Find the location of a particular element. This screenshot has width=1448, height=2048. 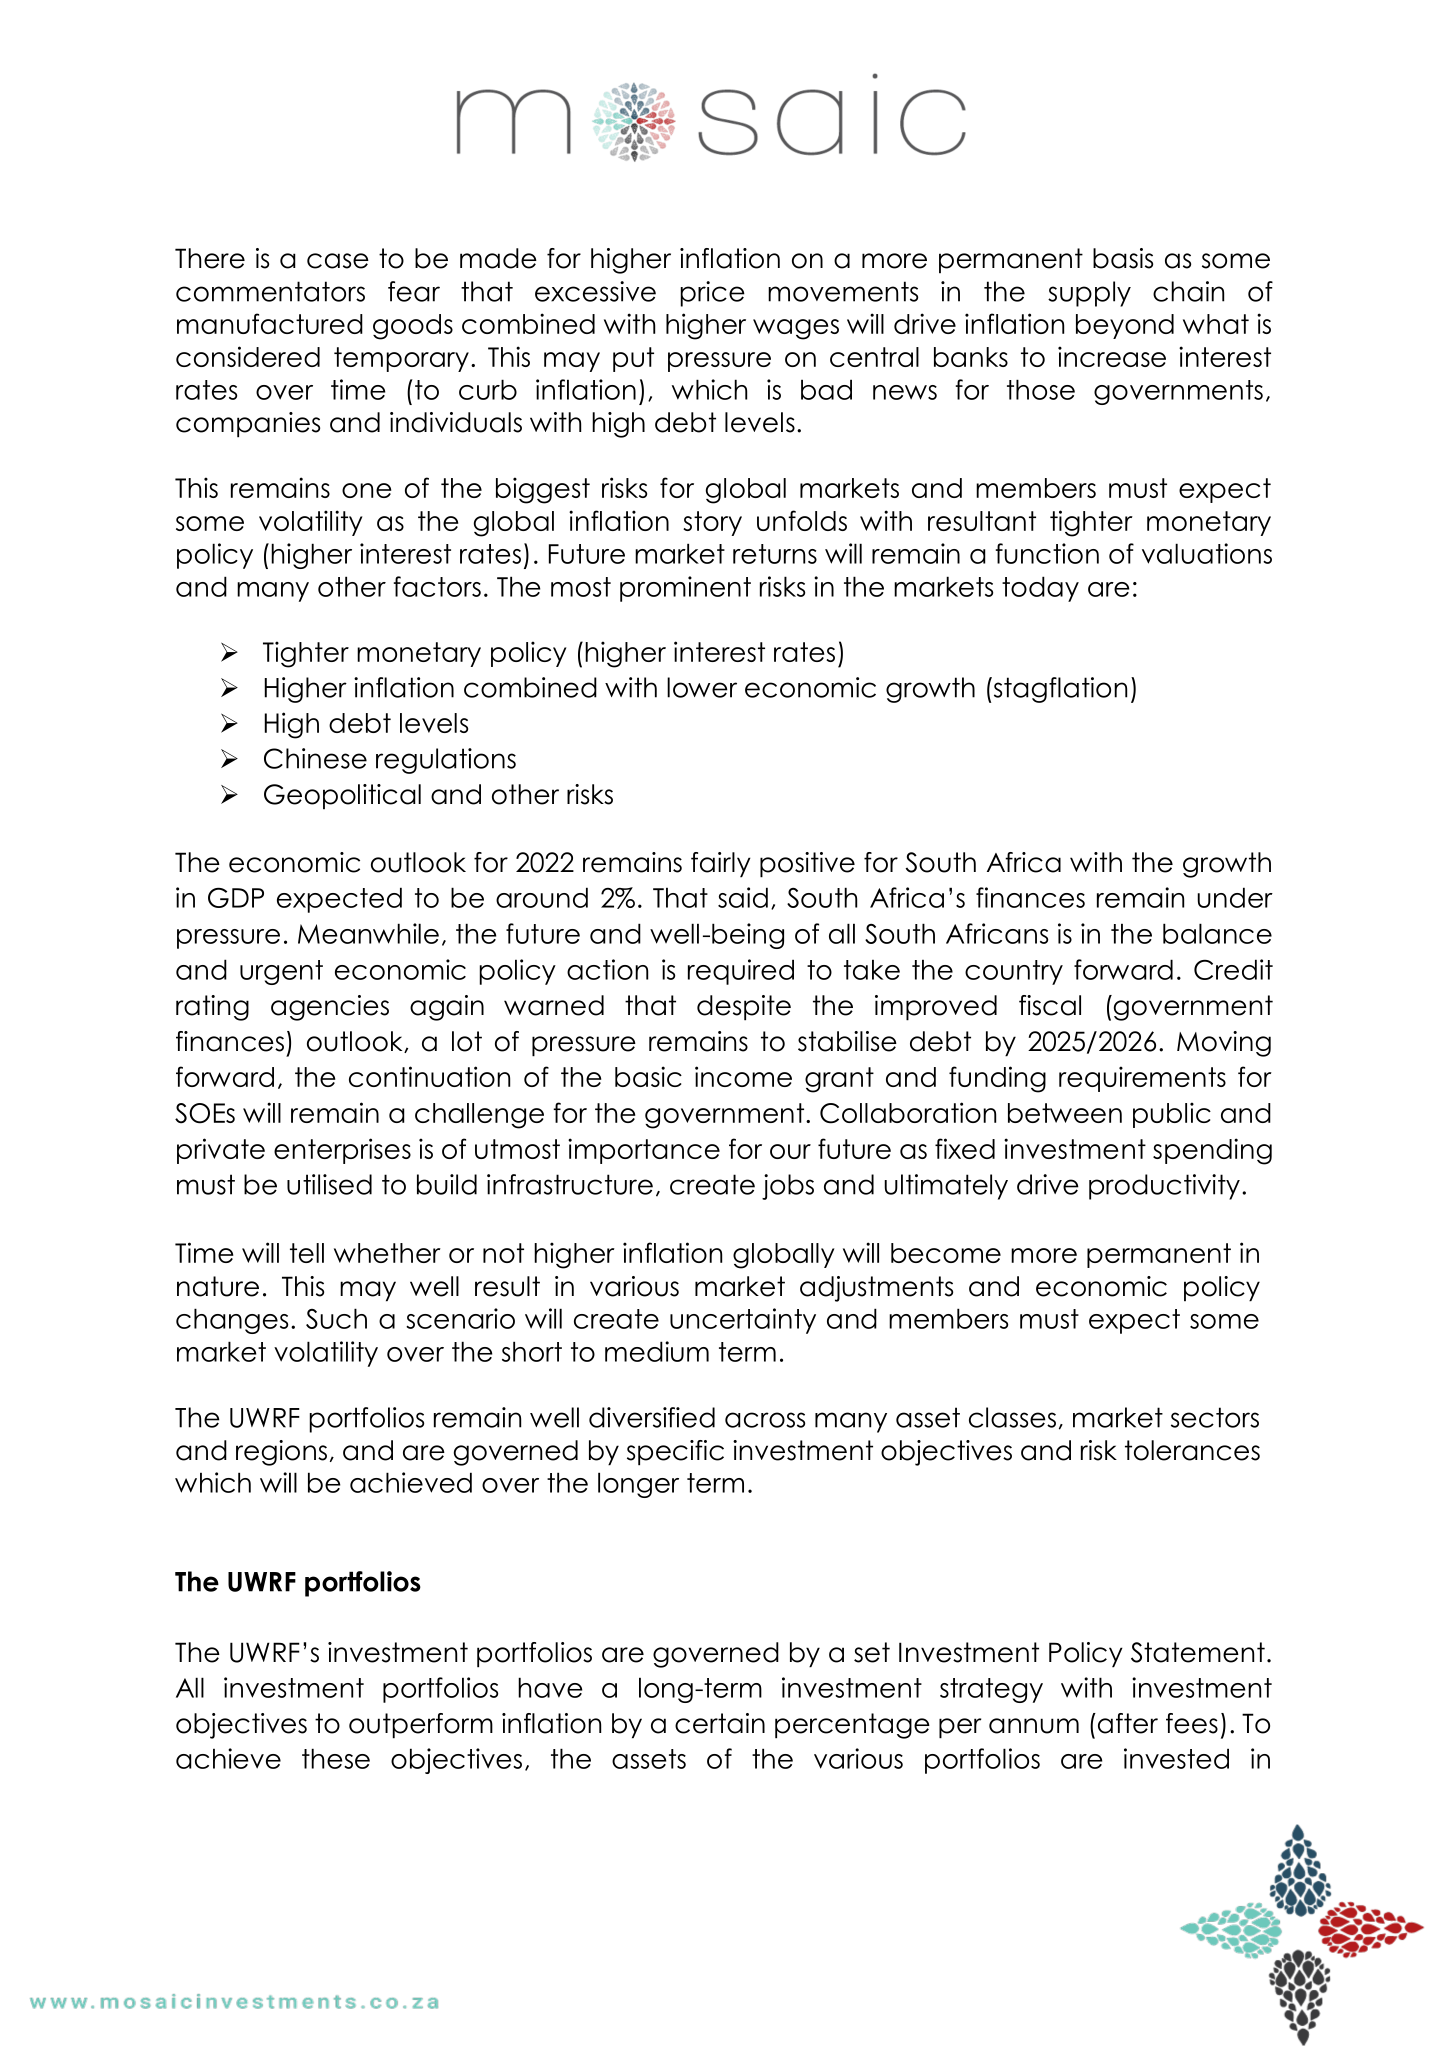

fiscal is located at coordinates (1050, 1005).
